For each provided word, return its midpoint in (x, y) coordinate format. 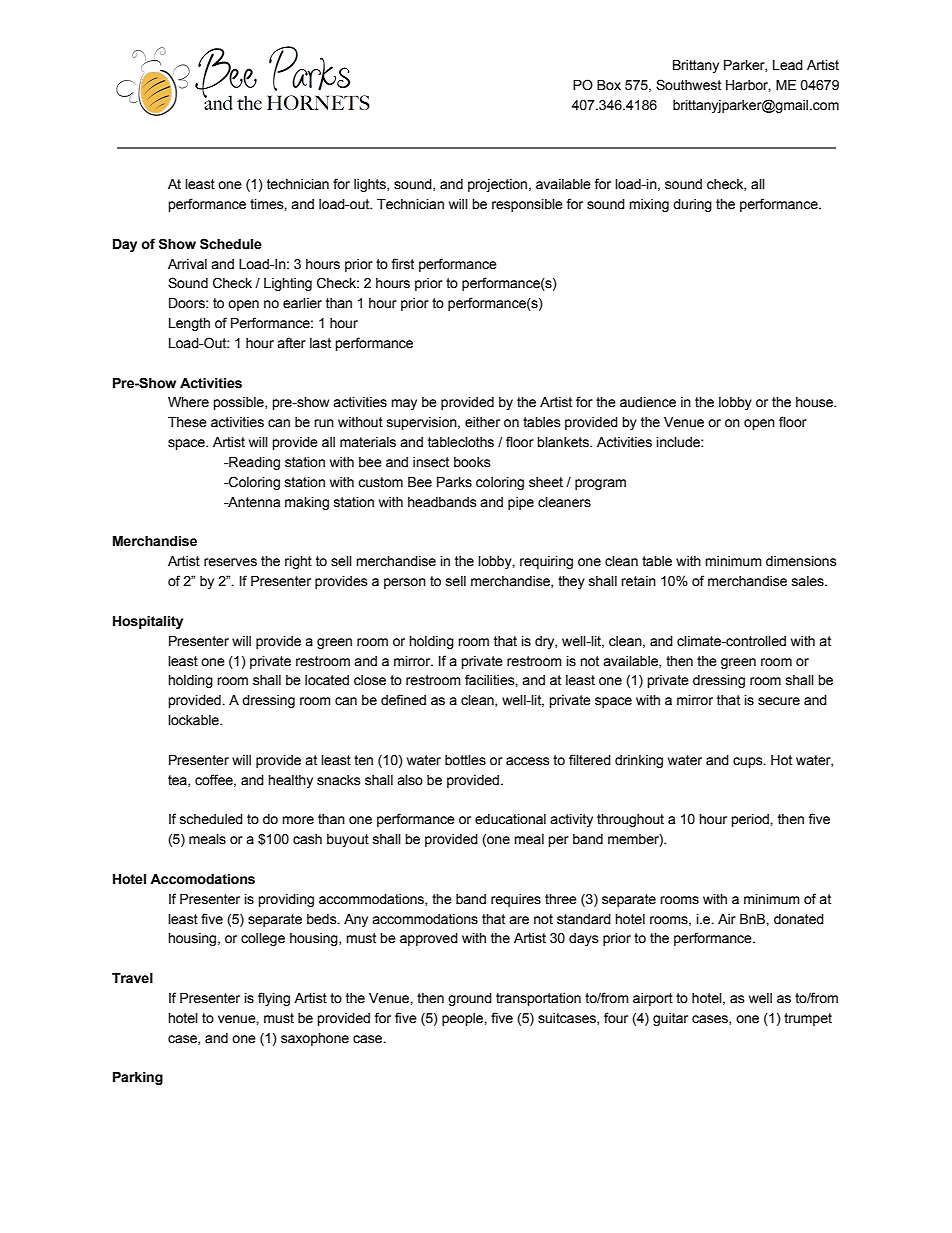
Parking (138, 1078)
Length (189, 324)
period (751, 820)
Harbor (748, 86)
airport (653, 999)
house (816, 402)
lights (371, 185)
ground (470, 999)
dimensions (801, 561)
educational (510, 819)
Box (609, 85)
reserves (230, 562)
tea (178, 781)
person (405, 583)
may (404, 404)
